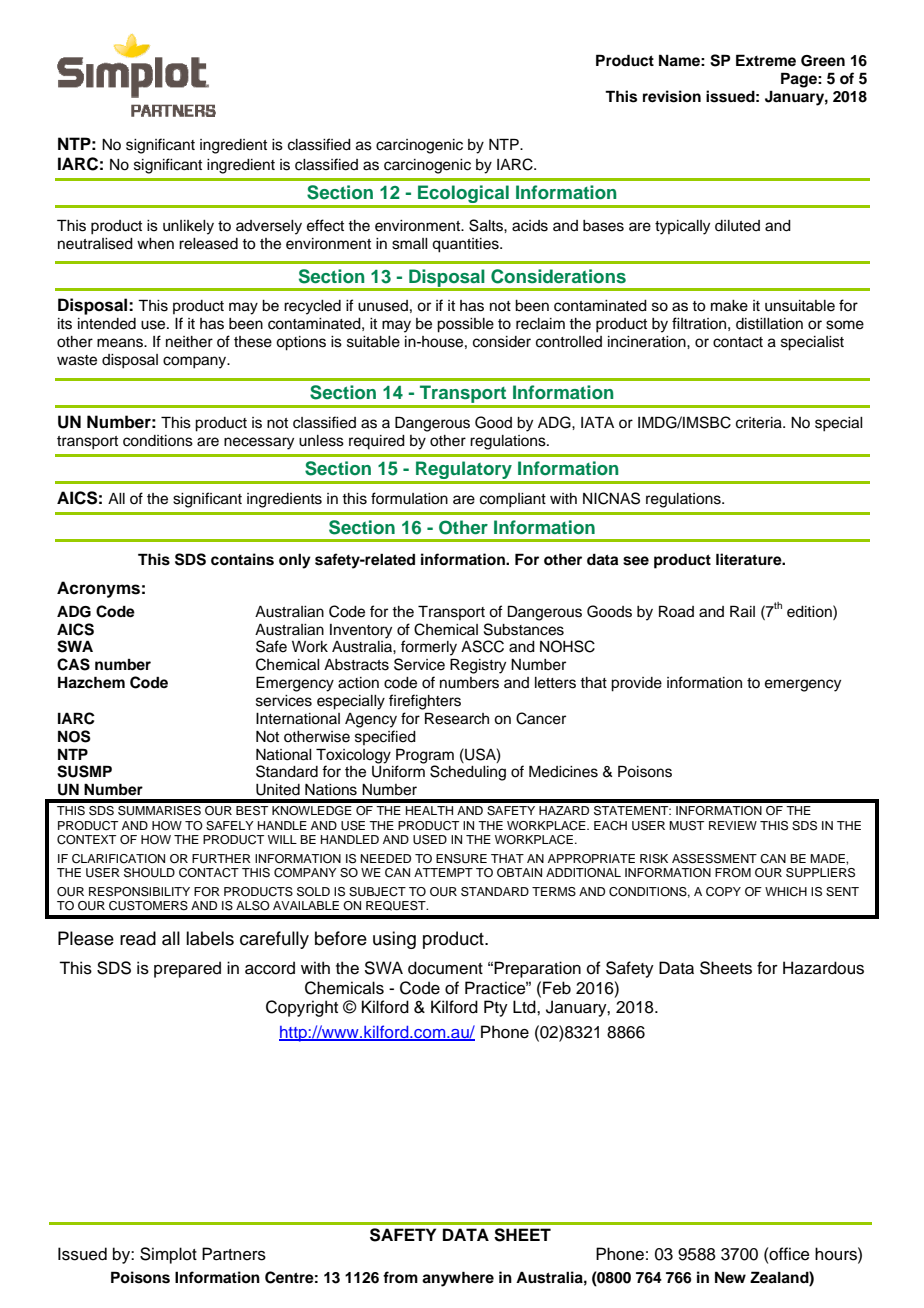  Describe the element at coordinates (786, 892) in the screenshot. I see `WHICH` at that location.
